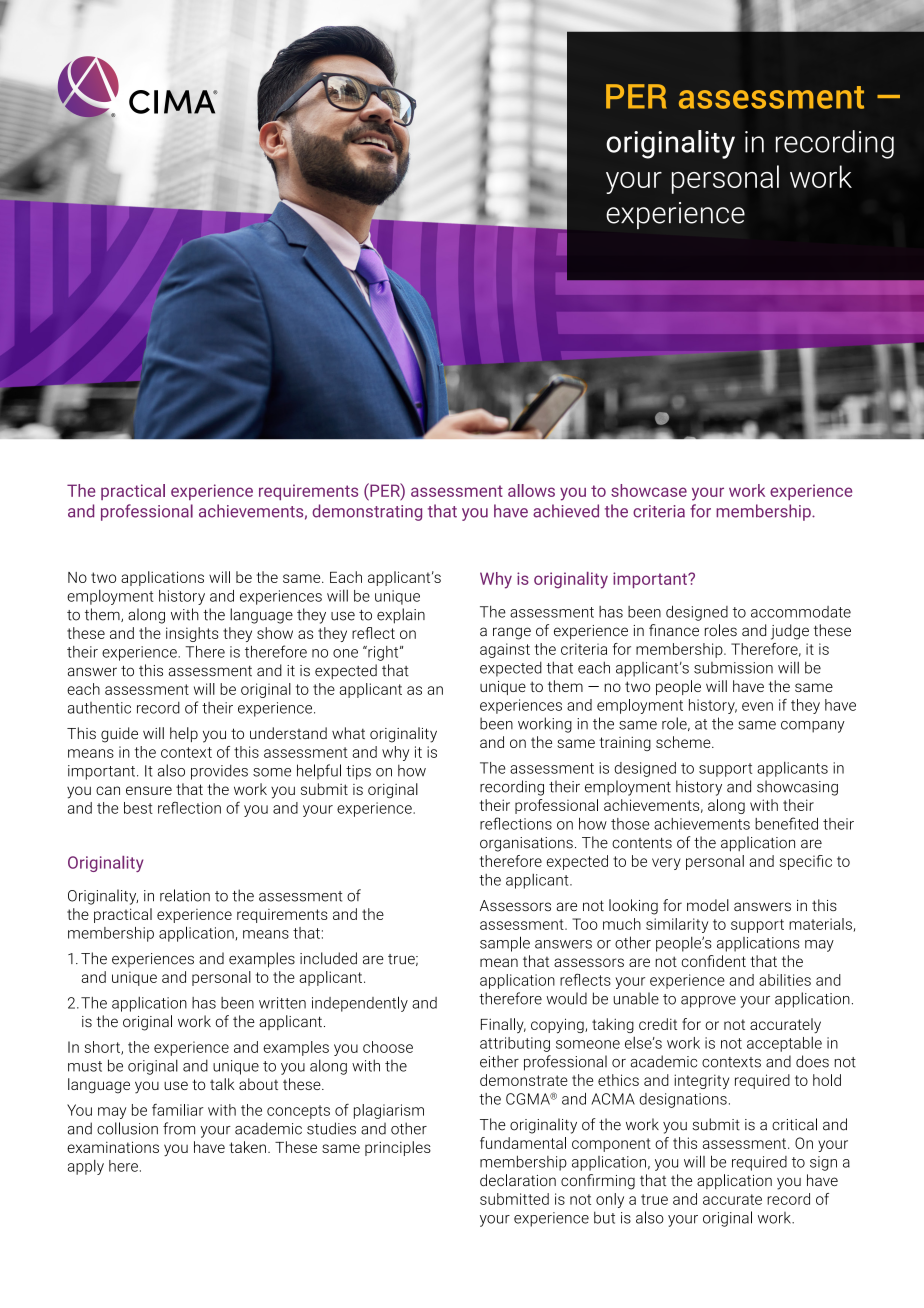 Image resolution: width=924 pixels, height=1308 pixels. I want to click on demonstrating, so click(367, 512).
